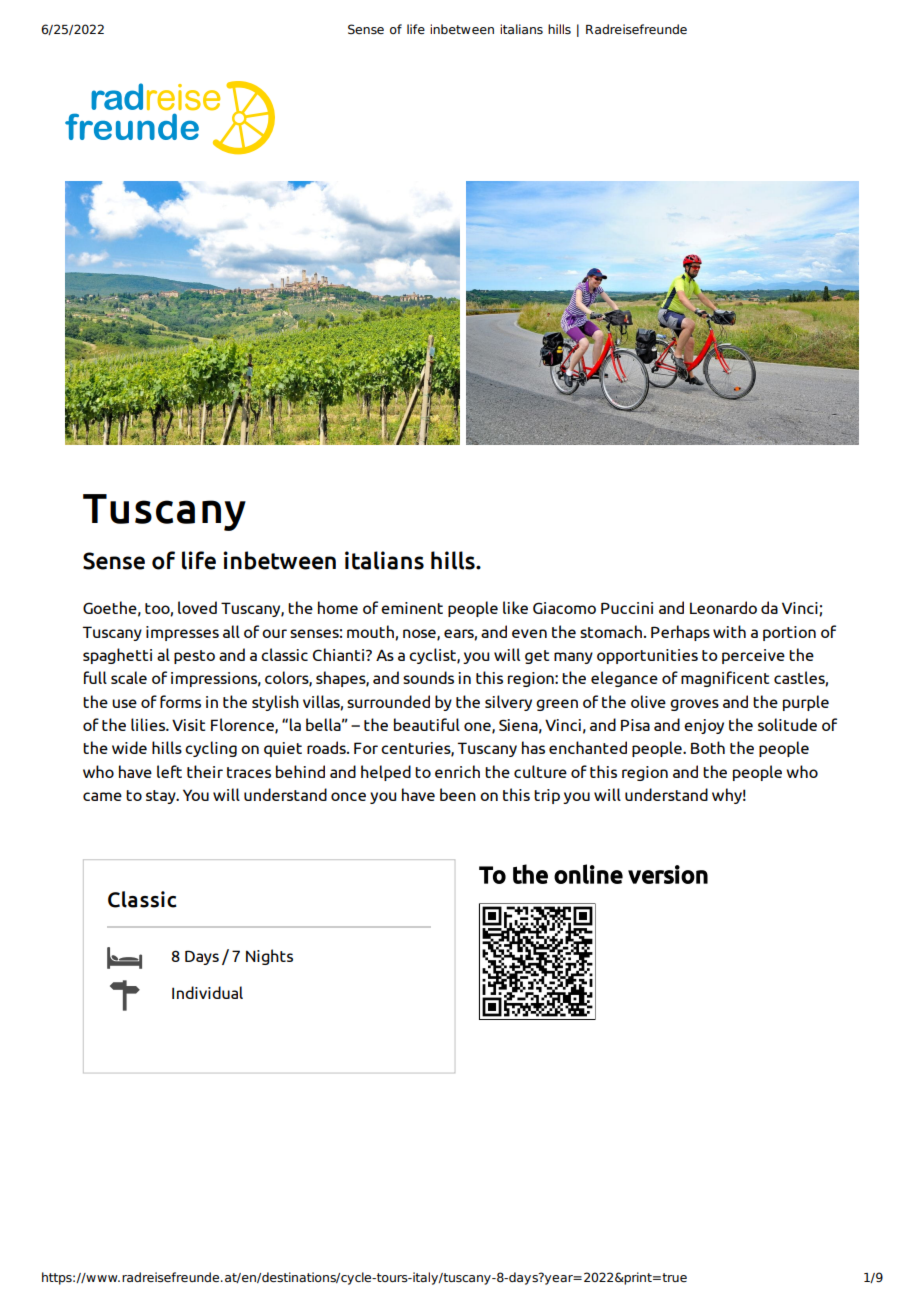  Describe the element at coordinates (269, 957) in the page. I see `Nights` at that location.
